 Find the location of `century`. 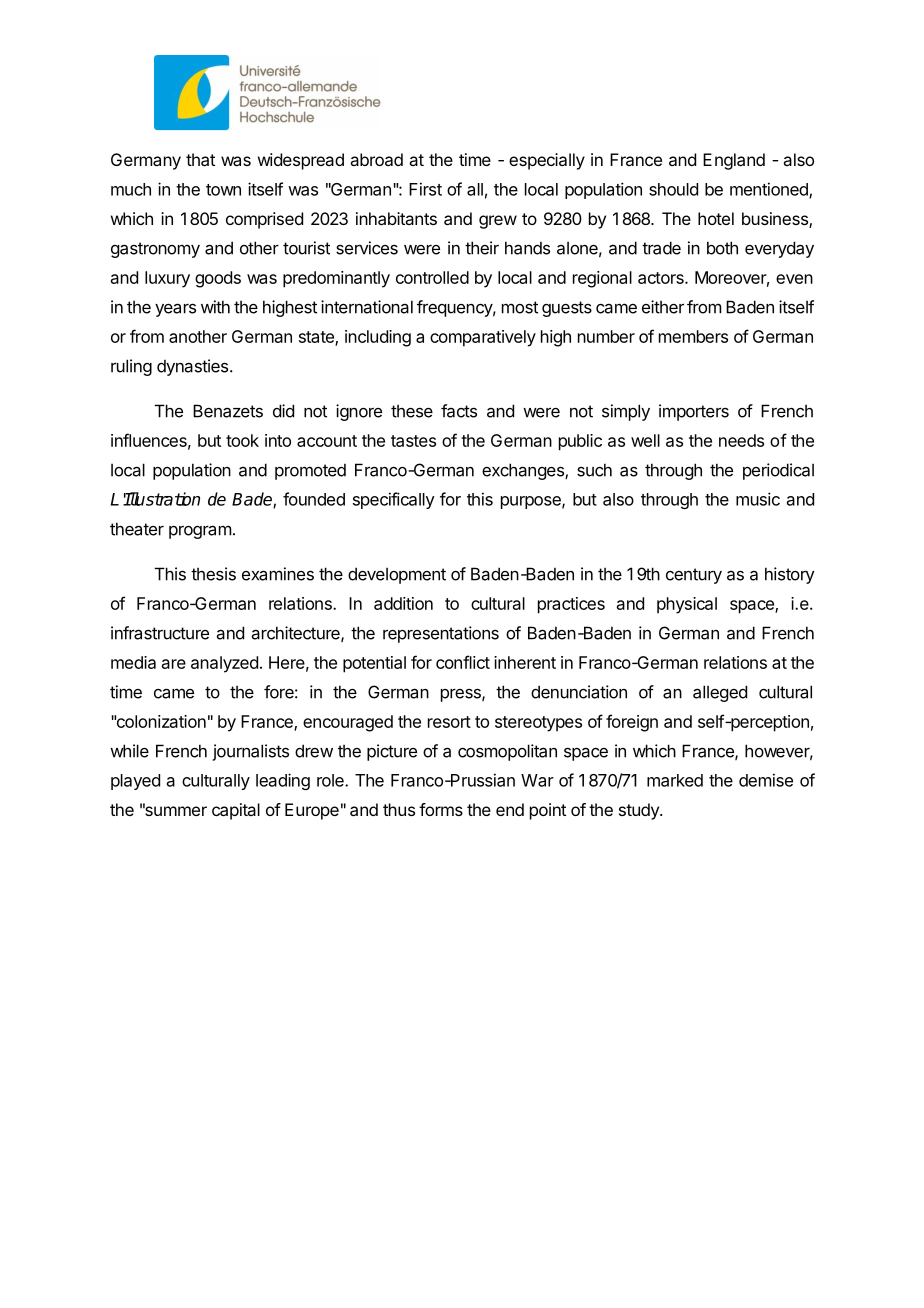

century is located at coordinates (694, 576).
